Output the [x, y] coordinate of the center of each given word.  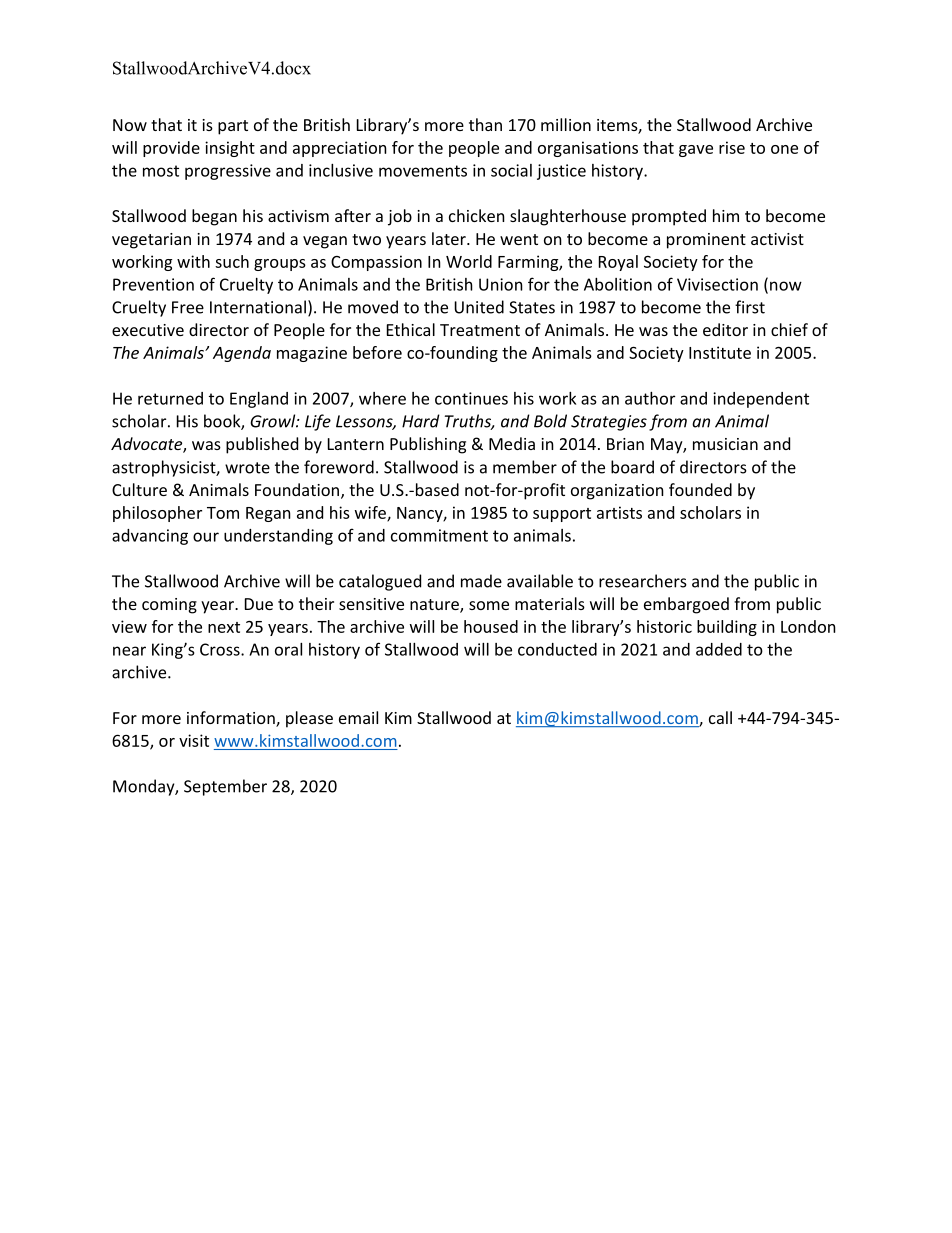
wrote [247, 468]
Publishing [428, 445]
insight [230, 149]
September [225, 787]
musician [725, 444]
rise [732, 147]
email [358, 717]
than [485, 124]
